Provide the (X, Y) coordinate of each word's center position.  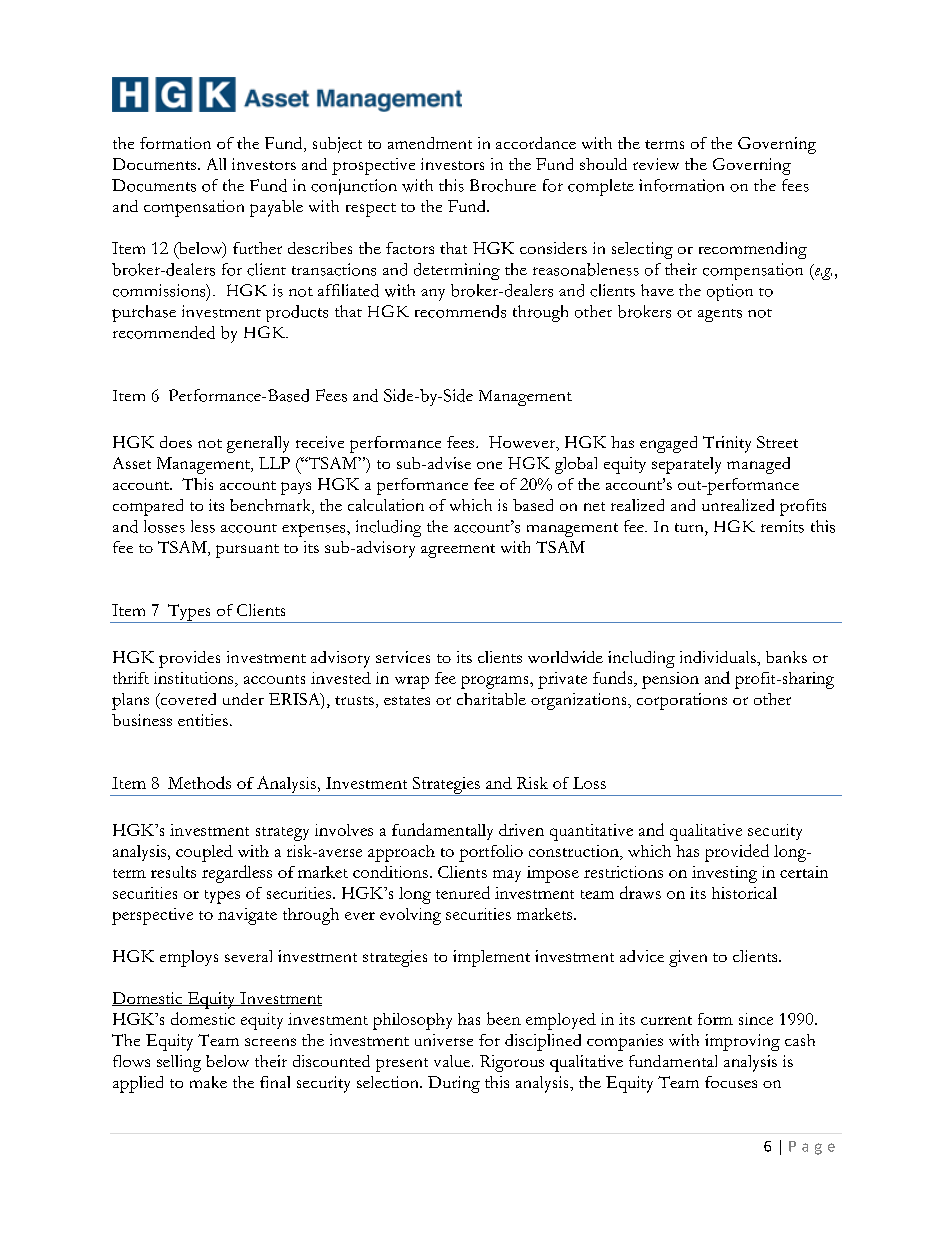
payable (276, 208)
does (176, 442)
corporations (682, 701)
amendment (430, 143)
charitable (491, 699)
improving (742, 1042)
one (489, 465)
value (453, 1061)
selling (179, 1063)
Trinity (727, 444)
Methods (199, 782)
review (656, 164)
